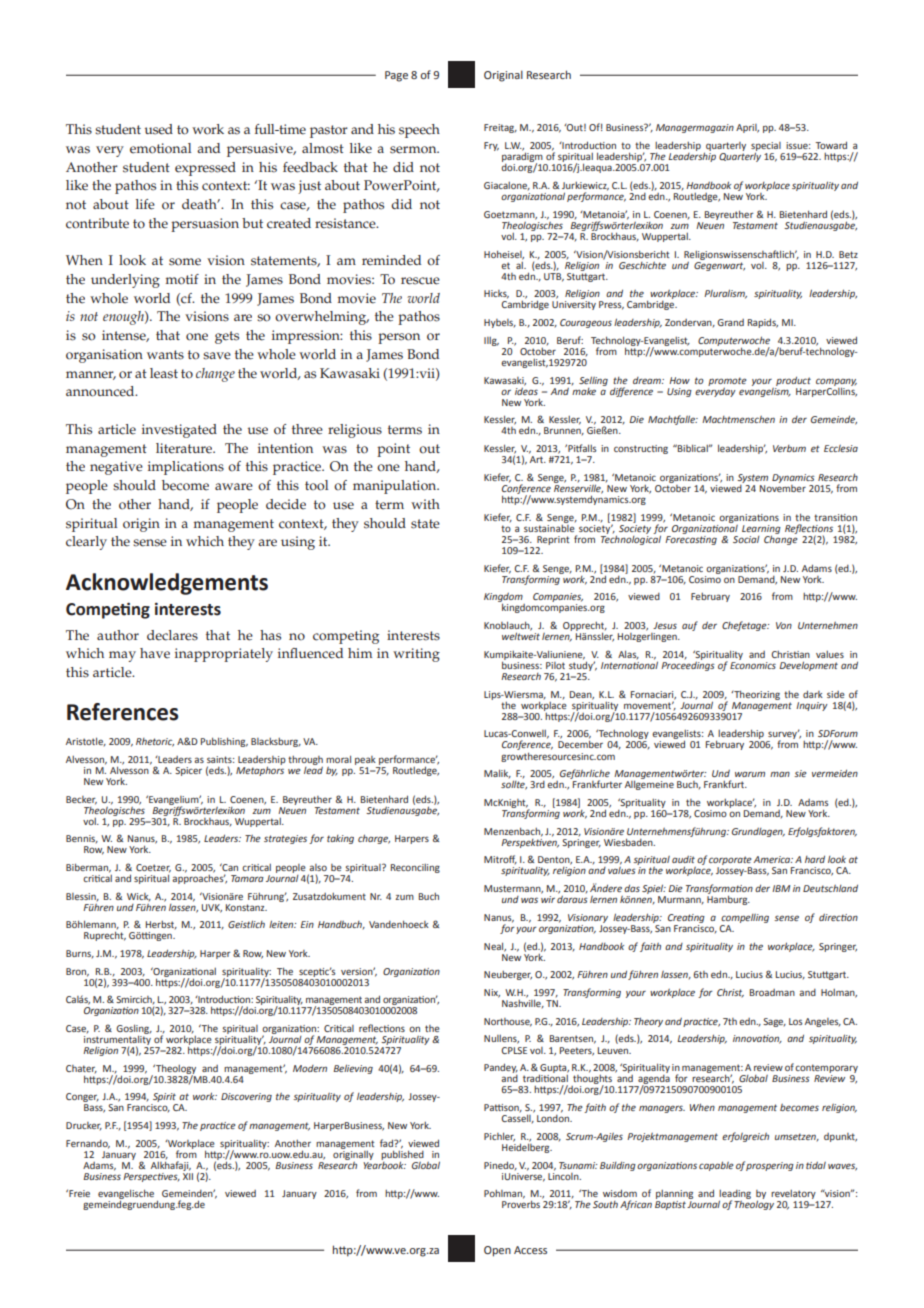 This screenshot has width=924, height=1308. I want to click on have, so click(155, 653).
